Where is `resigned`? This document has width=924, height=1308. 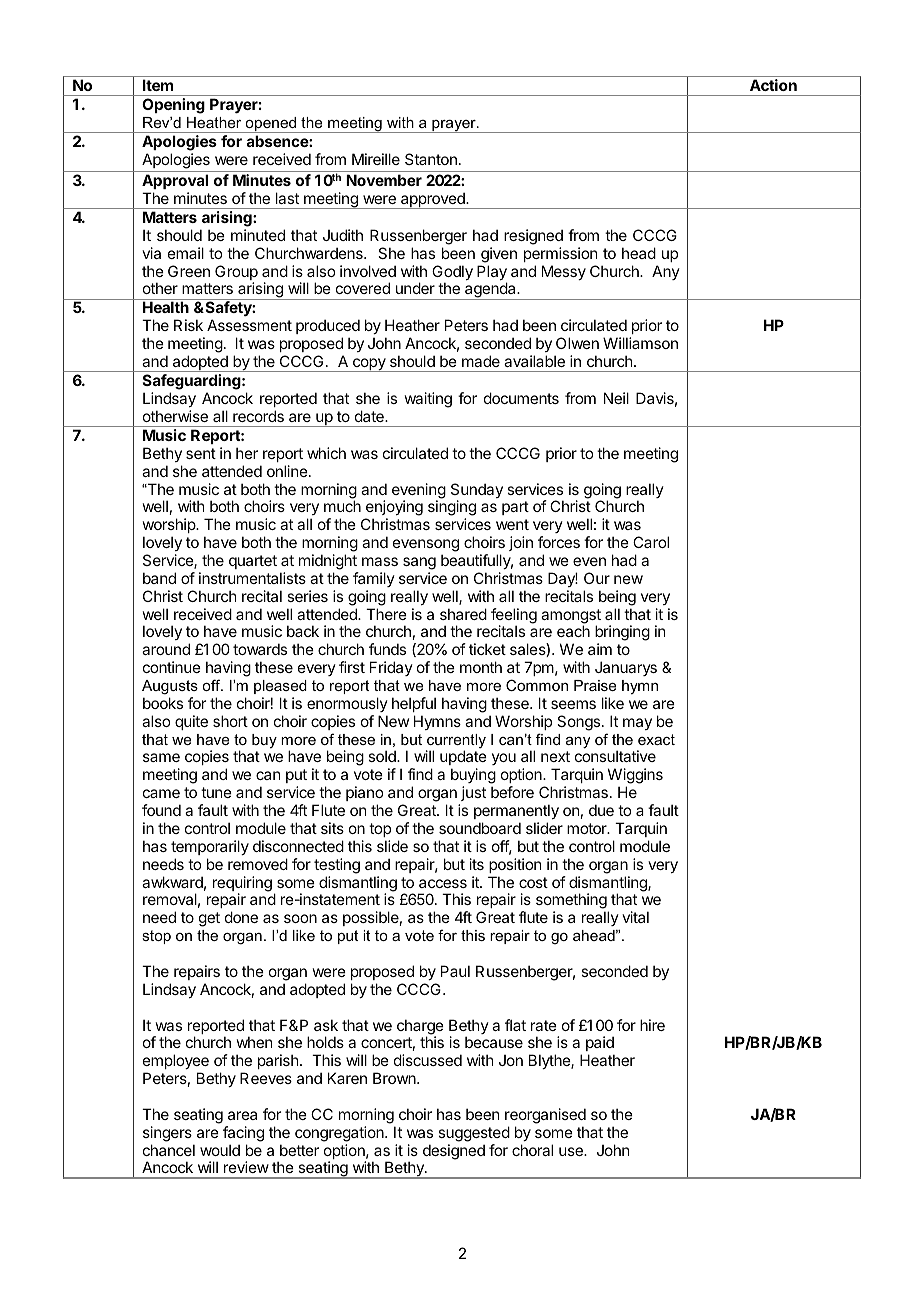
resigned is located at coordinates (533, 237).
